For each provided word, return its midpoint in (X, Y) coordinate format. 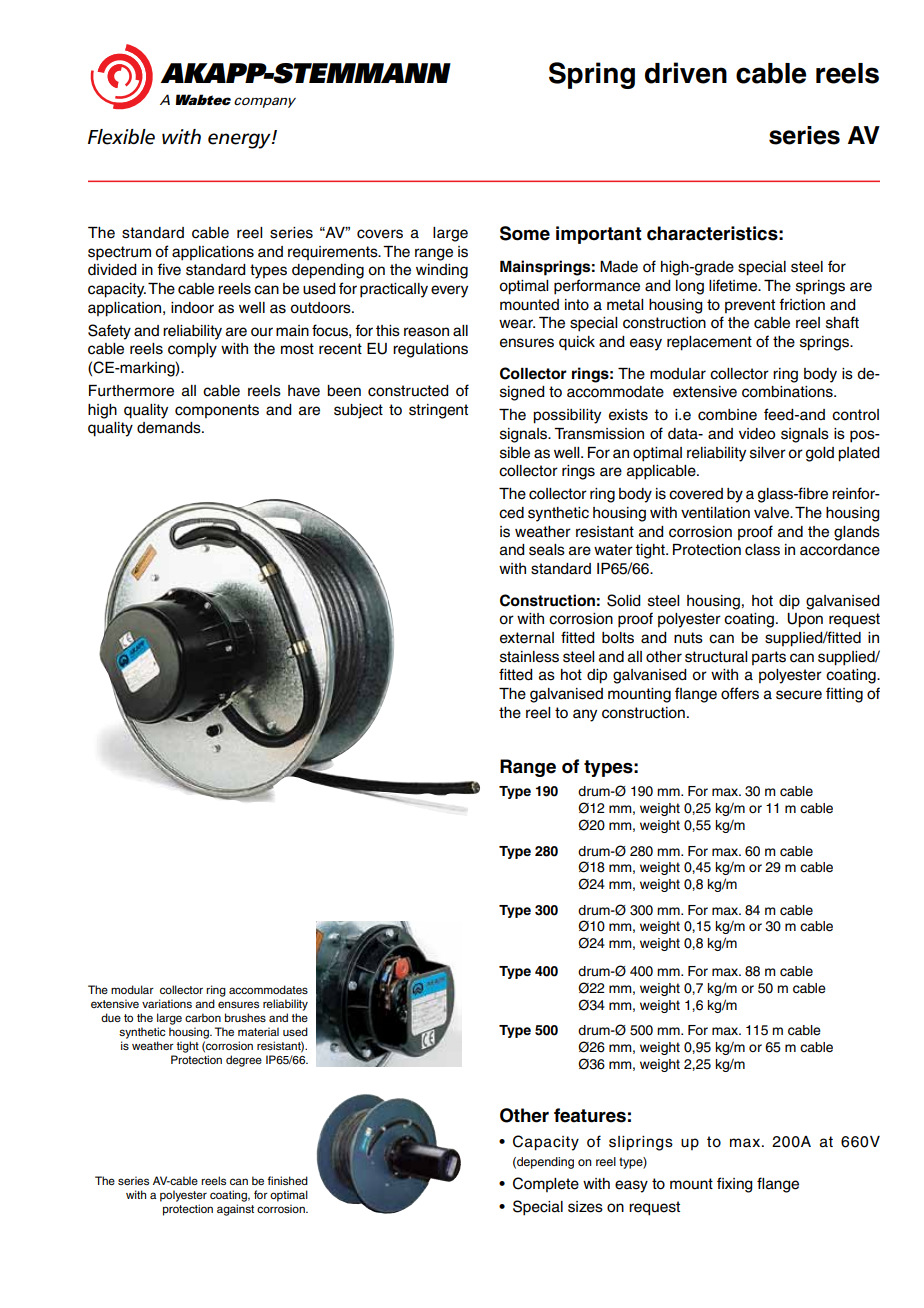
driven (686, 73)
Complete (546, 1184)
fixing (735, 1185)
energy (240, 141)
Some (525, 233)
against (235, 1210)
